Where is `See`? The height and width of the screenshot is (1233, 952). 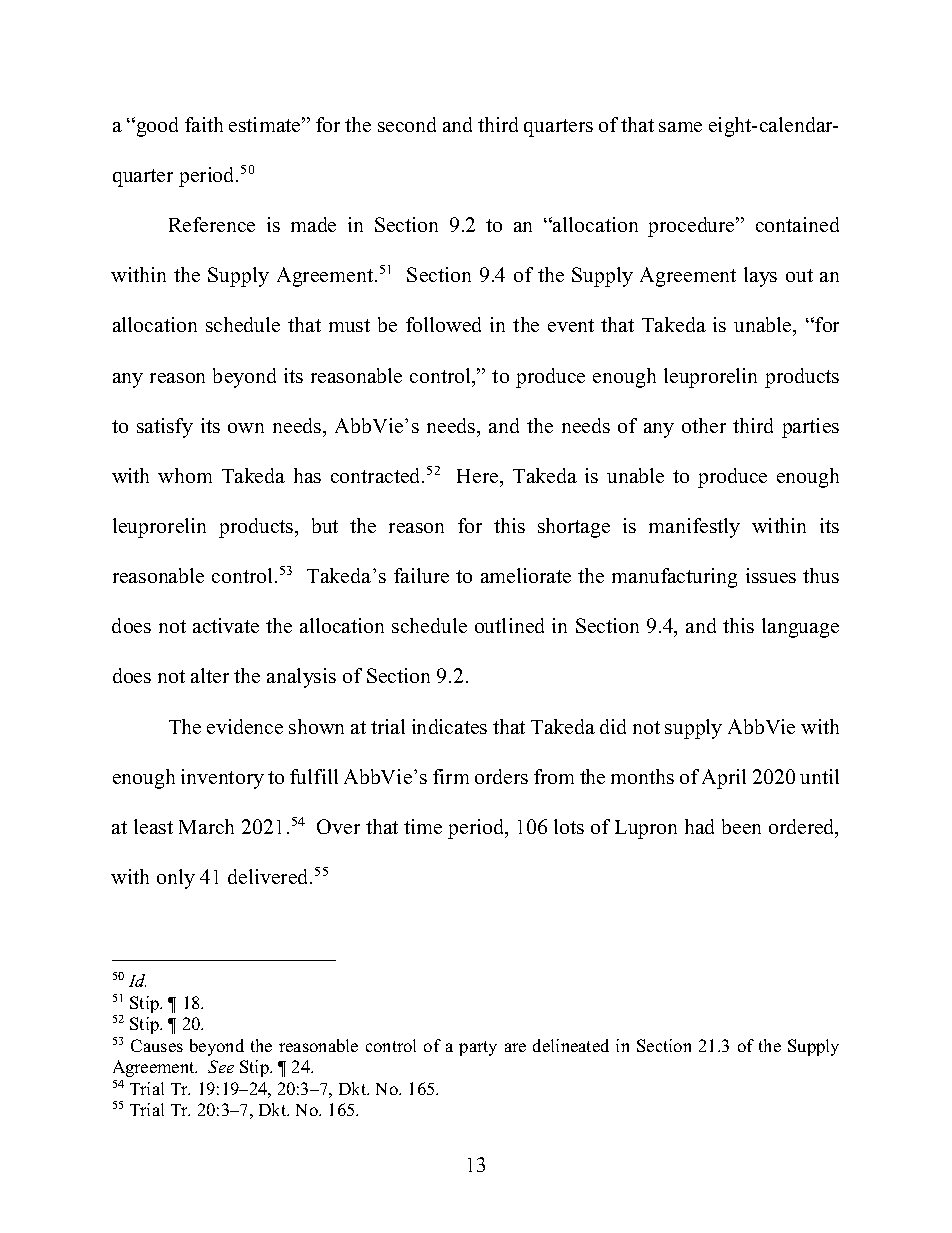 See is located at coordinates (221, 1066).
